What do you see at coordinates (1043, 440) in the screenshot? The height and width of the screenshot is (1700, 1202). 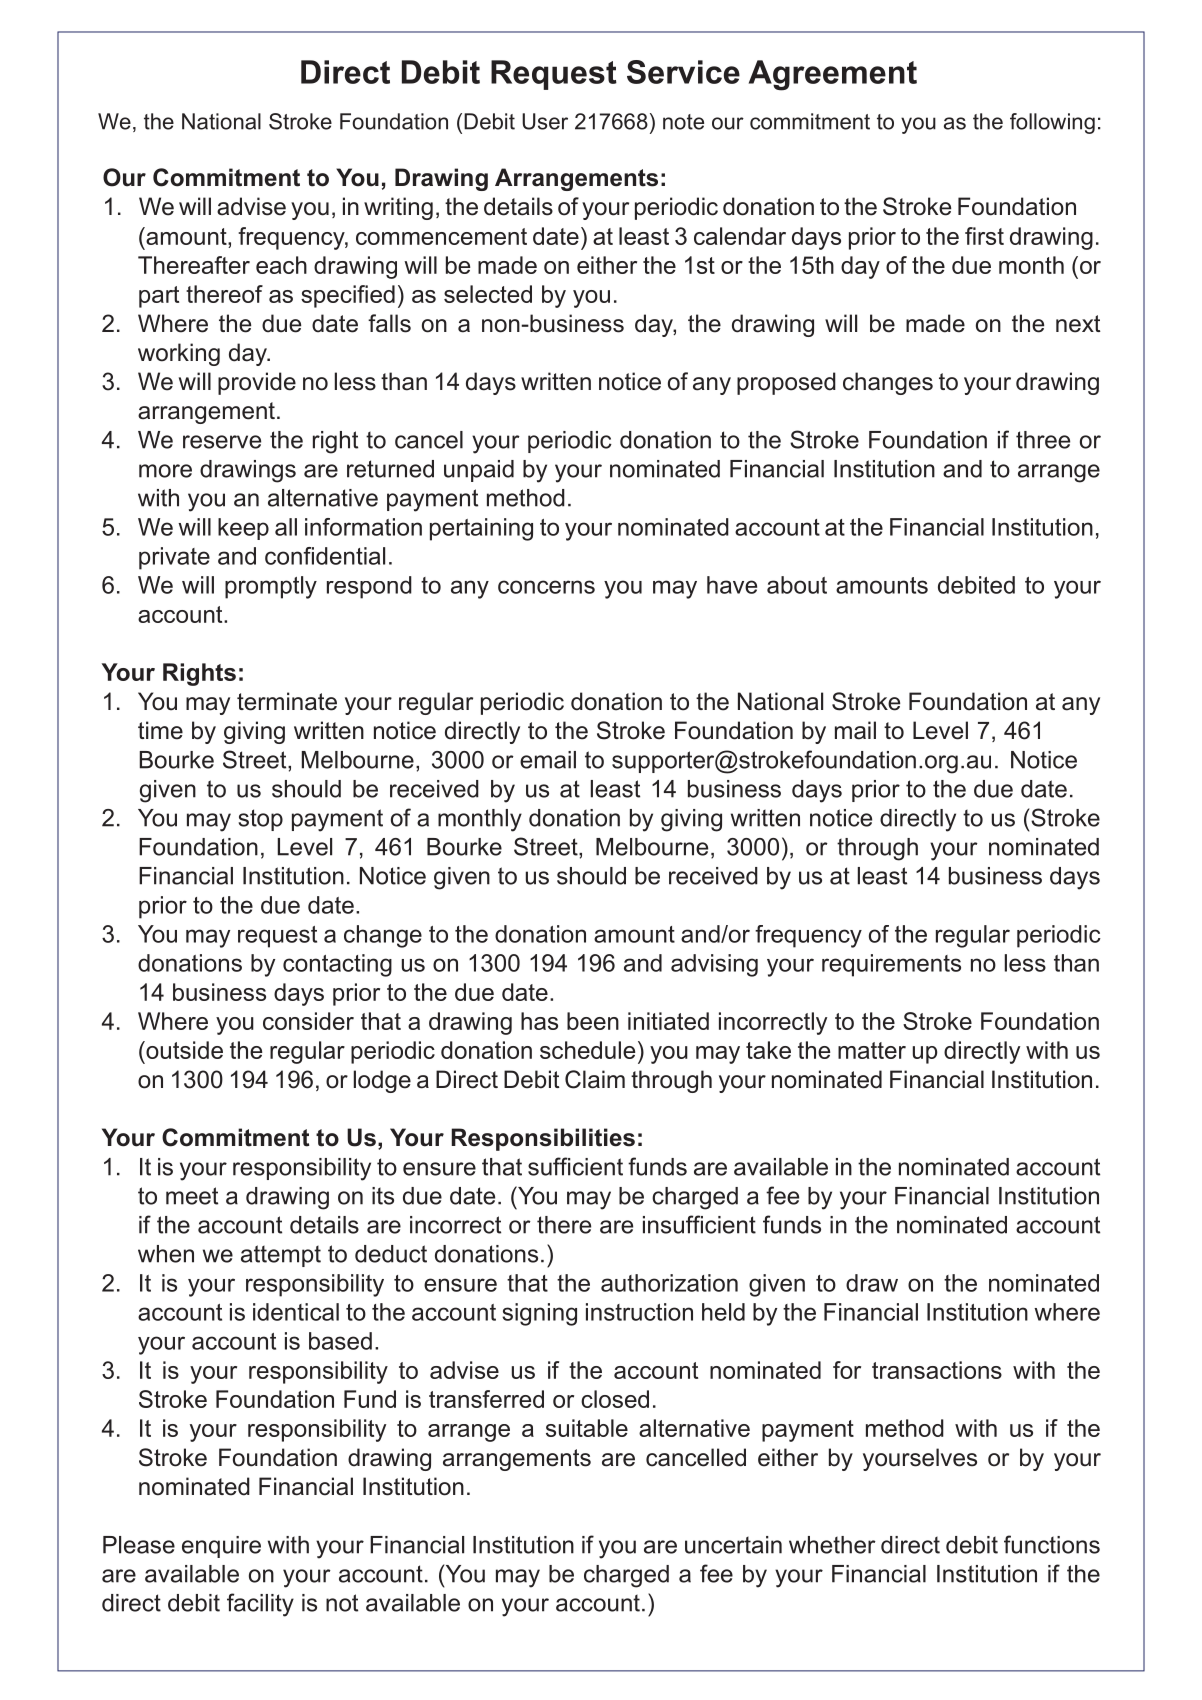 I see `three` at bounding box center [1043, 440].
